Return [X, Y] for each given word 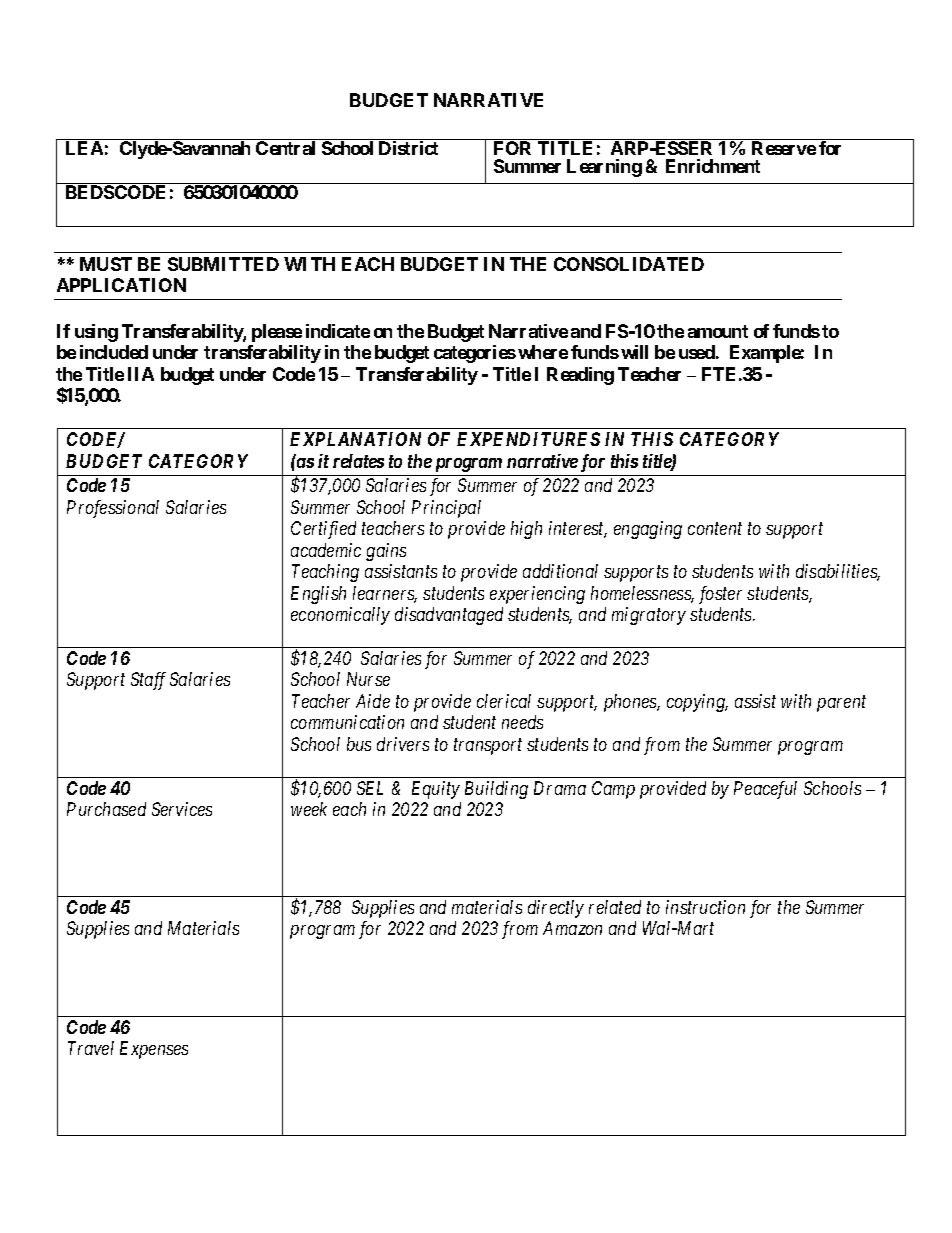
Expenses [154, 1050]
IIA [141, 374]
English [318, 595]
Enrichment [713, 166]
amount [718, 331]
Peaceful [765, 790]
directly [556, 909]
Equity [436, 790]
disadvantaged [449, 616]
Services [182, 809]
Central [285, 148]
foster [720, 595]
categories [475, 354]
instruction [705, 907]
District [408, 148]
